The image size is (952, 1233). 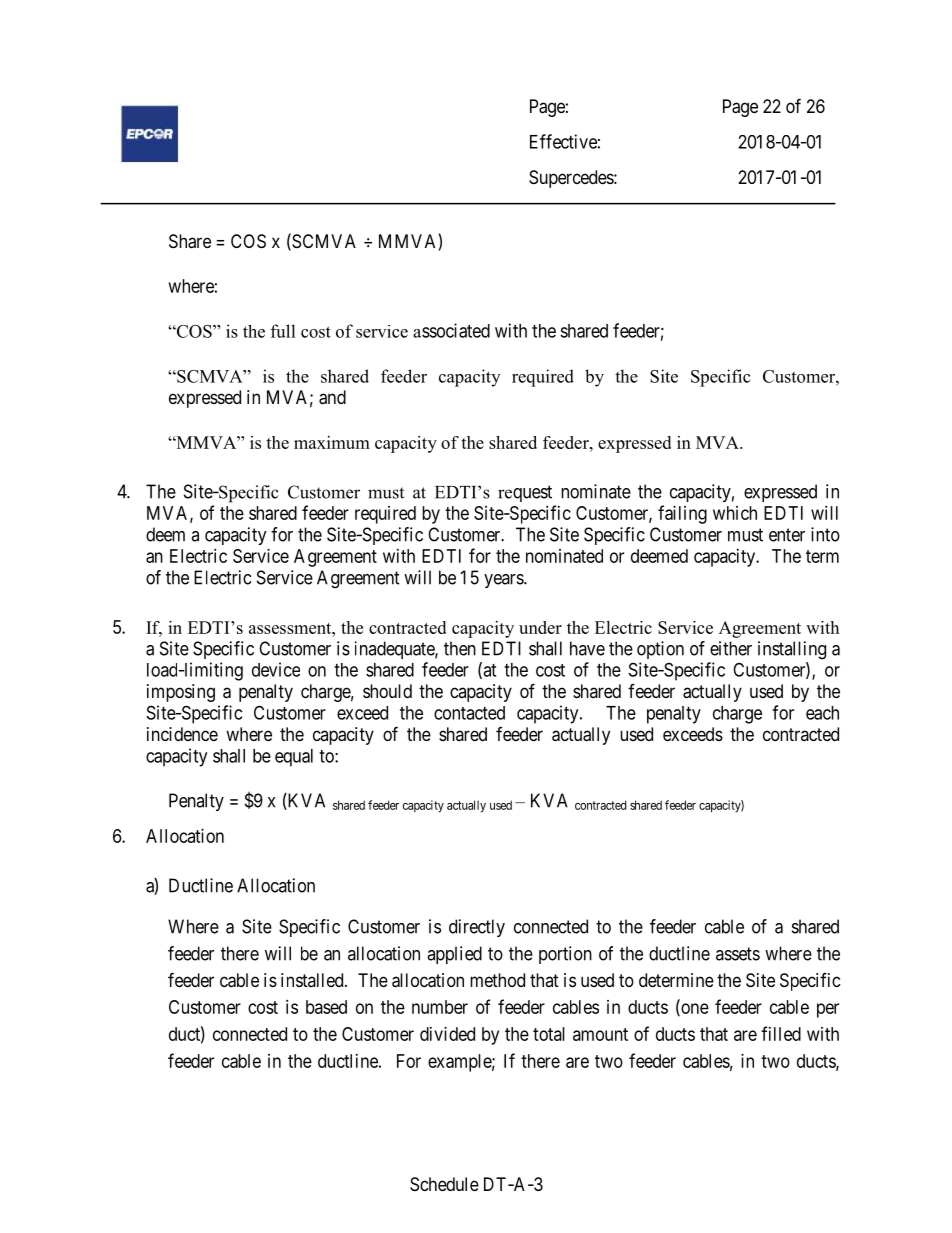 What do you see at coordinates (822, 713) in the screenshot?
I see `each` at bounding box center [822, 713].
